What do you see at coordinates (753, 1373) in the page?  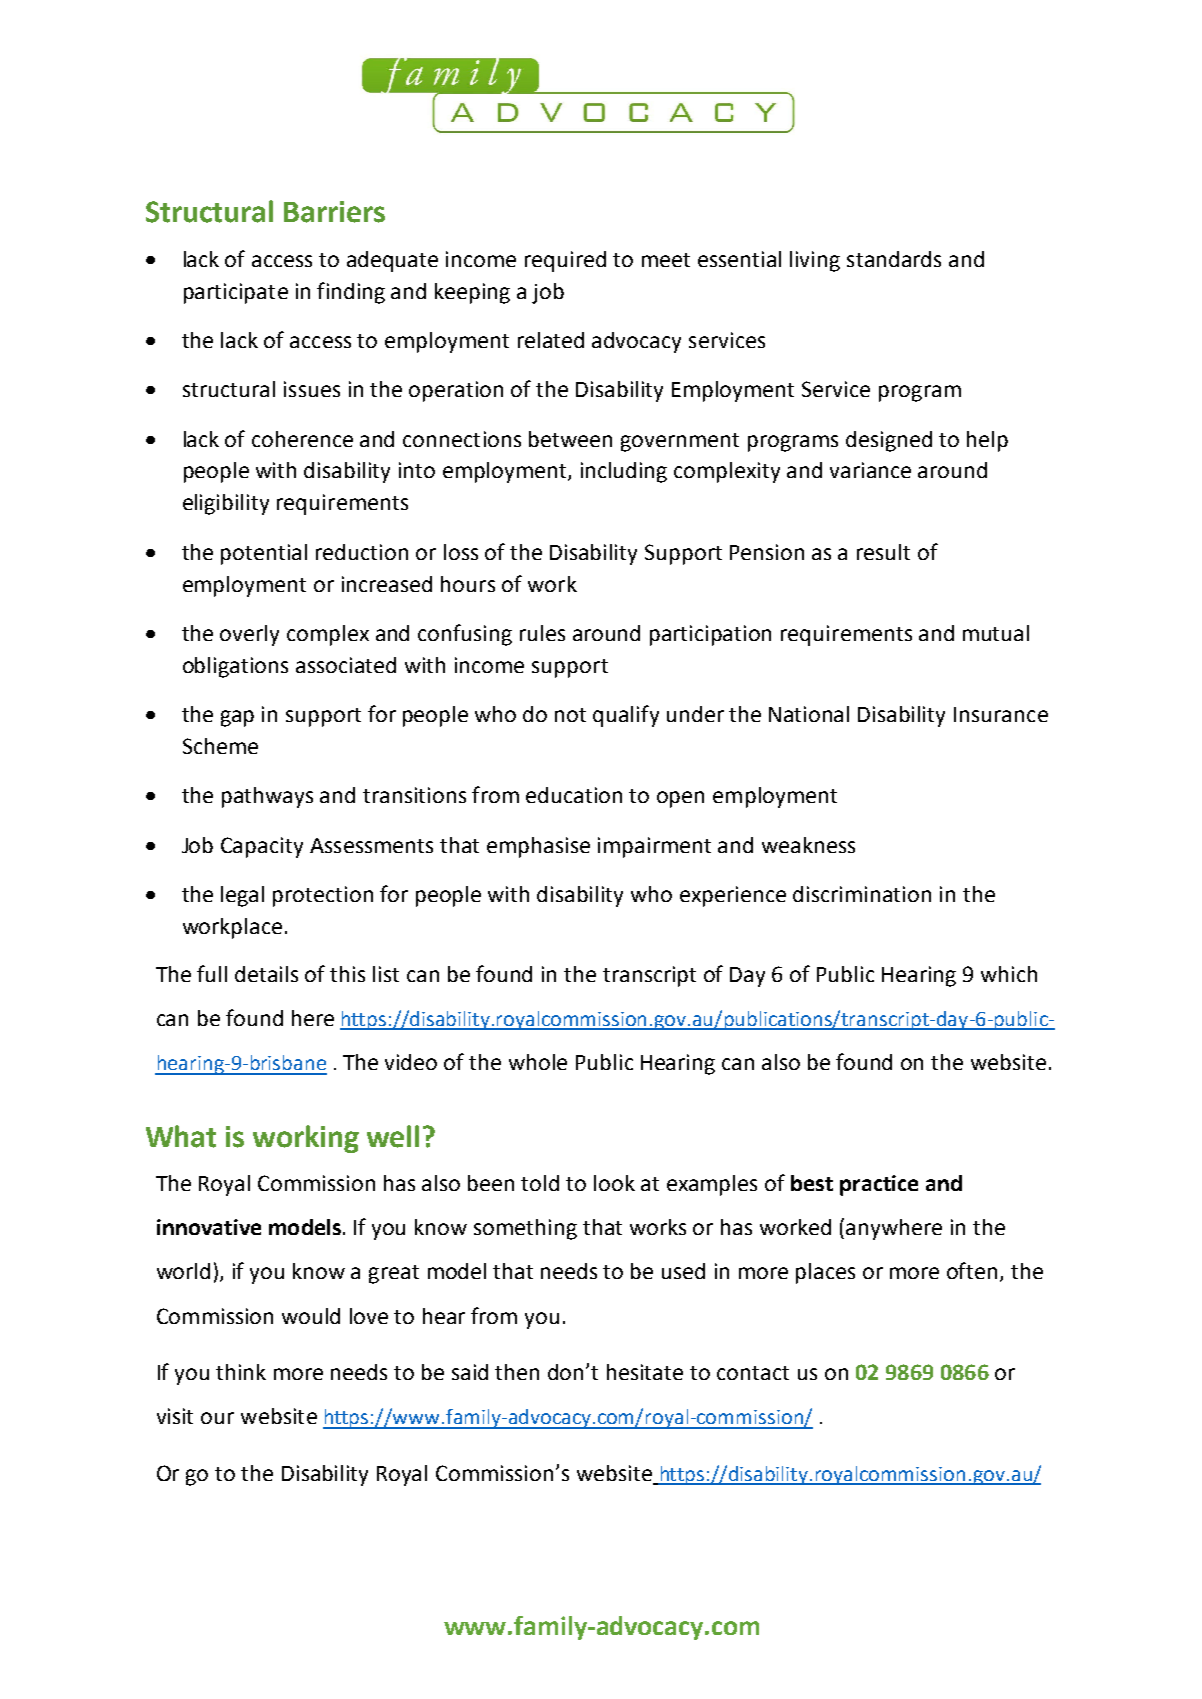 I see `contact` at bounding box center [753, 1373].
